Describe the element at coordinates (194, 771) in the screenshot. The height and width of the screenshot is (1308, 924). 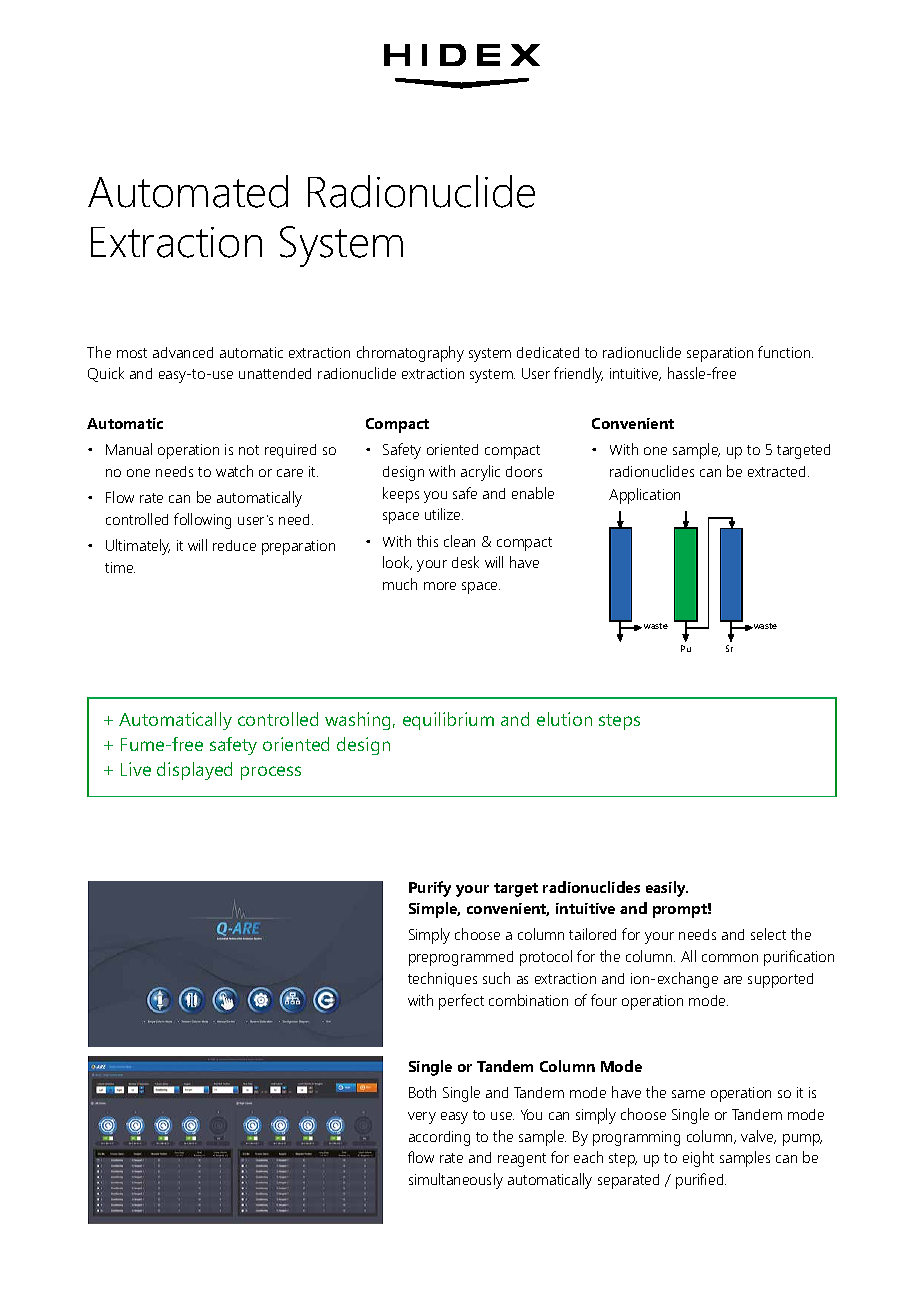
I see `displayed` at that location.
